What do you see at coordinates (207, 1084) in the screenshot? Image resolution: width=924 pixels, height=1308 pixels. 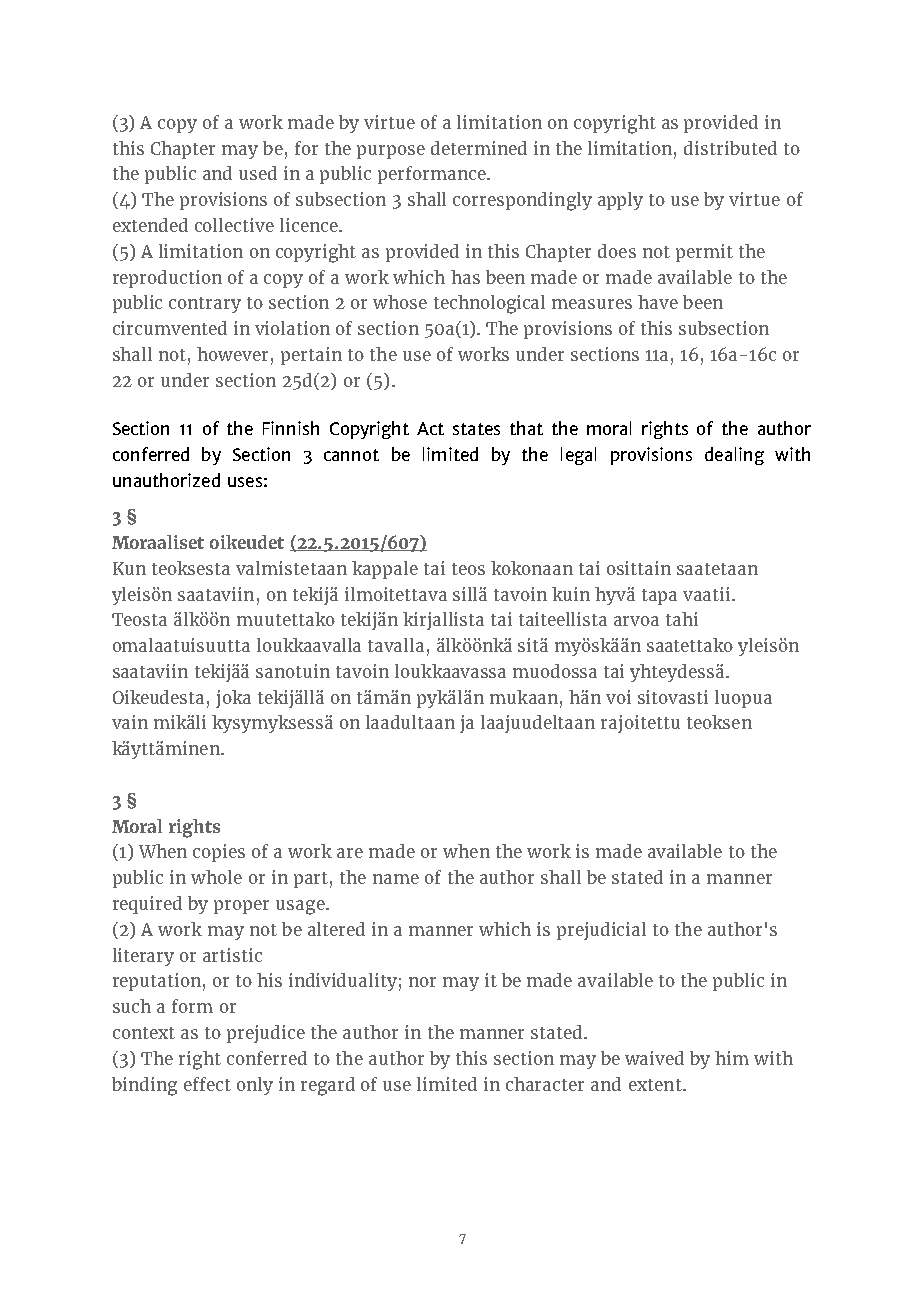 I see `effect` at bounding box center [207, 1084].
